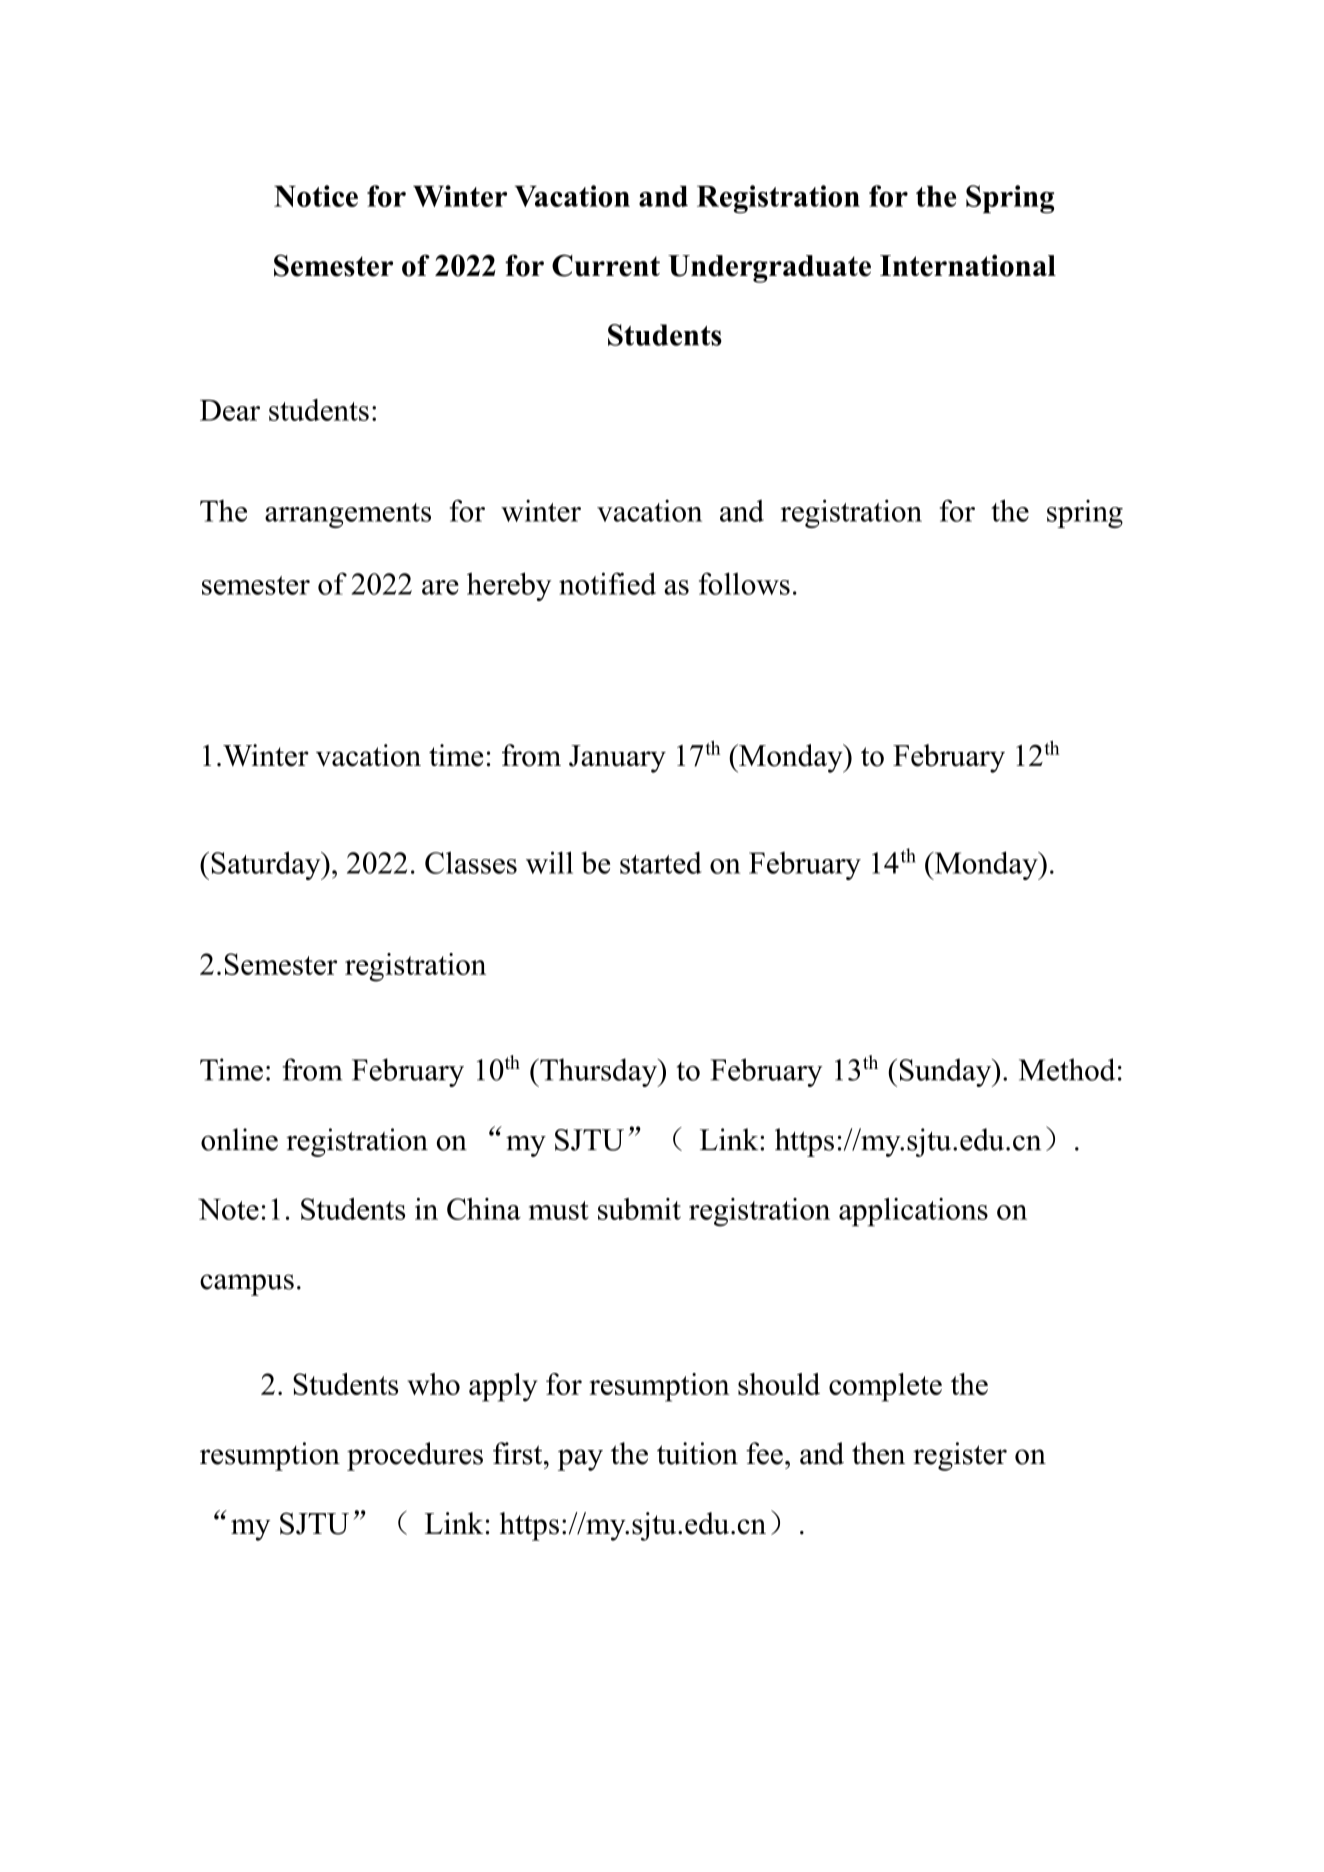  Describe the element at coordinates (947, 1072) in the image. I see `Sunday` at that location.
